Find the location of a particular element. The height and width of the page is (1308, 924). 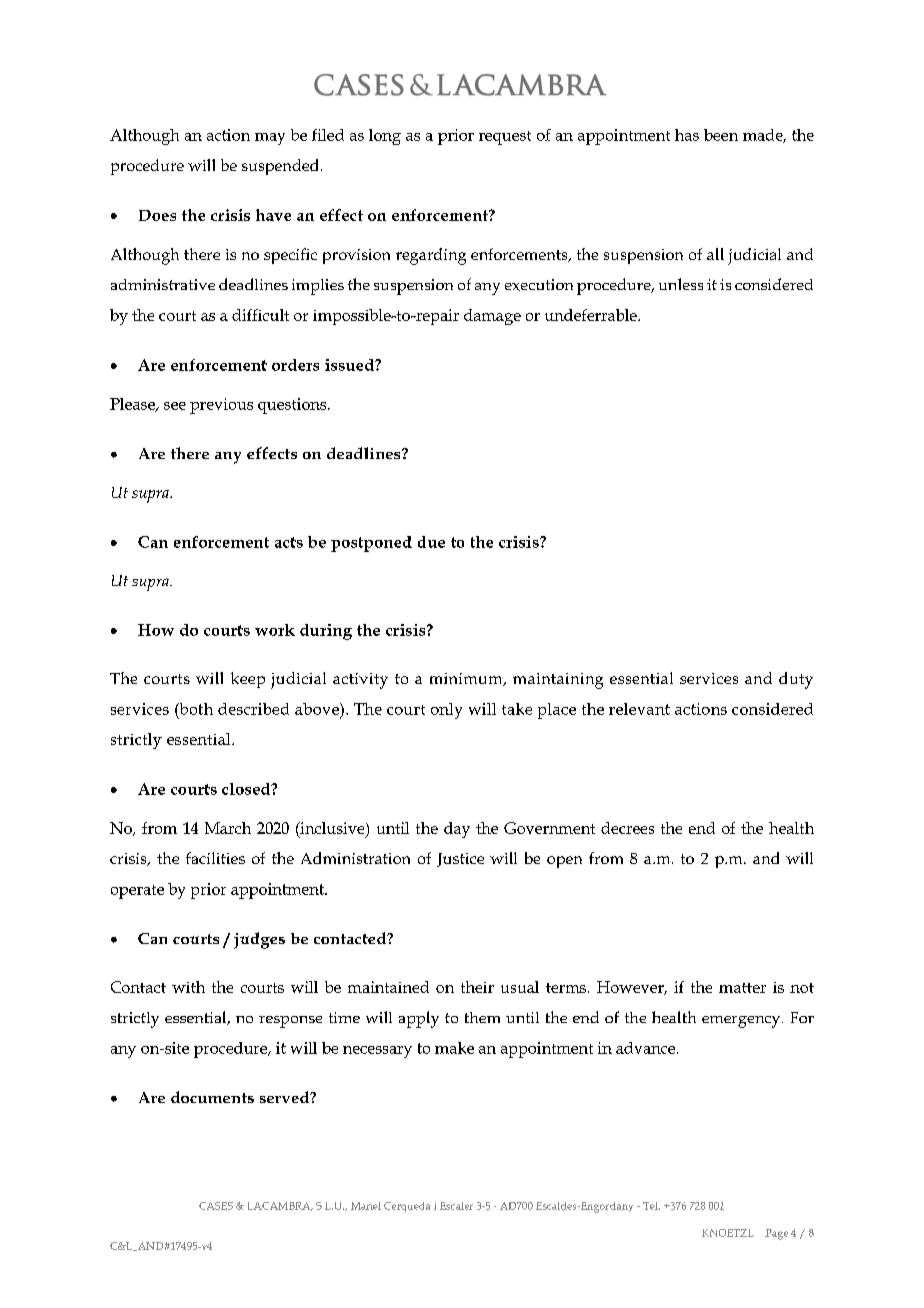

Page is located at coordinates (776, 1234).
